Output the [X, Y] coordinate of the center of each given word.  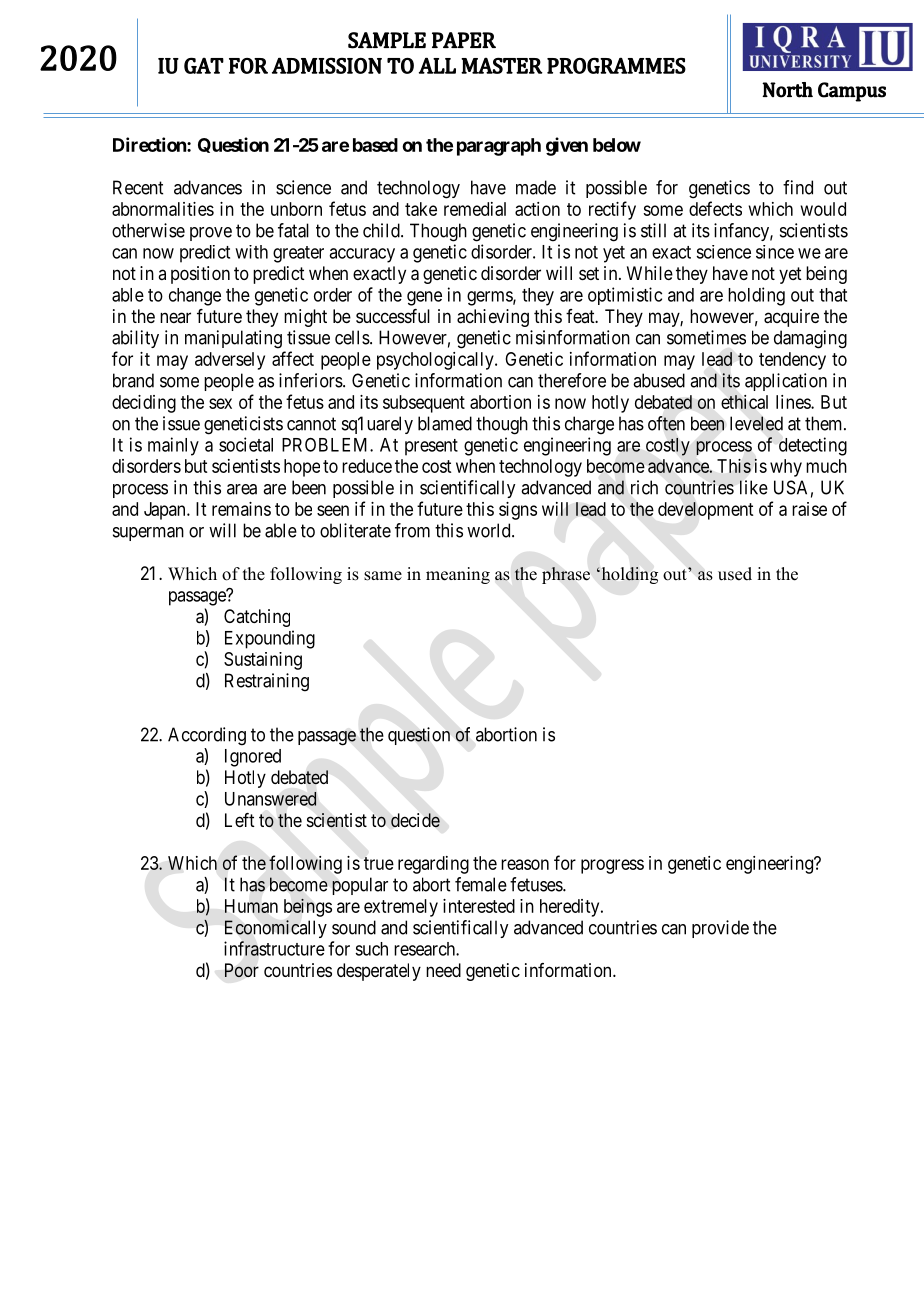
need [443, 970]
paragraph [499, 147]
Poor [242, 970]
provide [720, 929]
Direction [150, 144]
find [798, 187]
